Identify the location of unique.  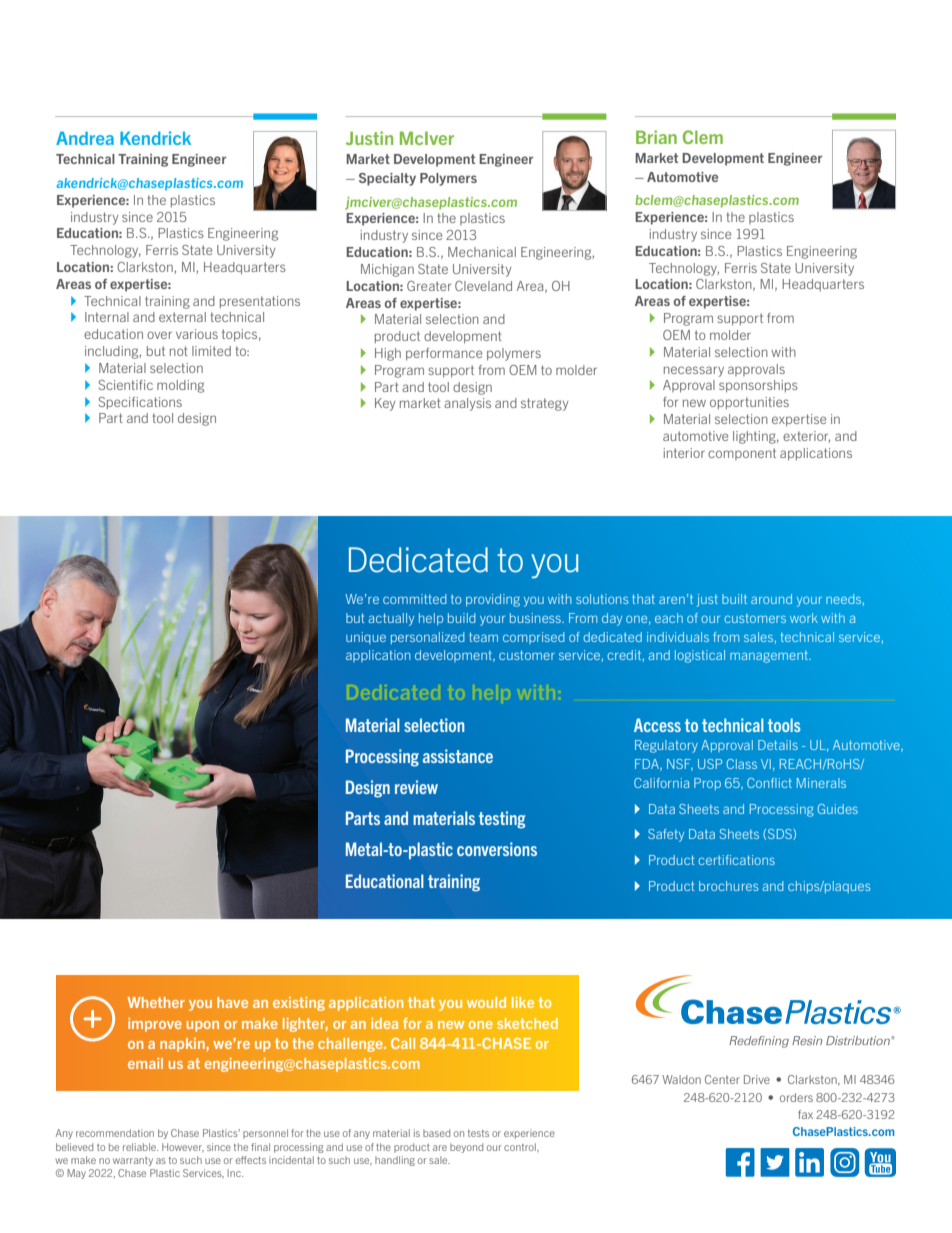
(366, 638).
